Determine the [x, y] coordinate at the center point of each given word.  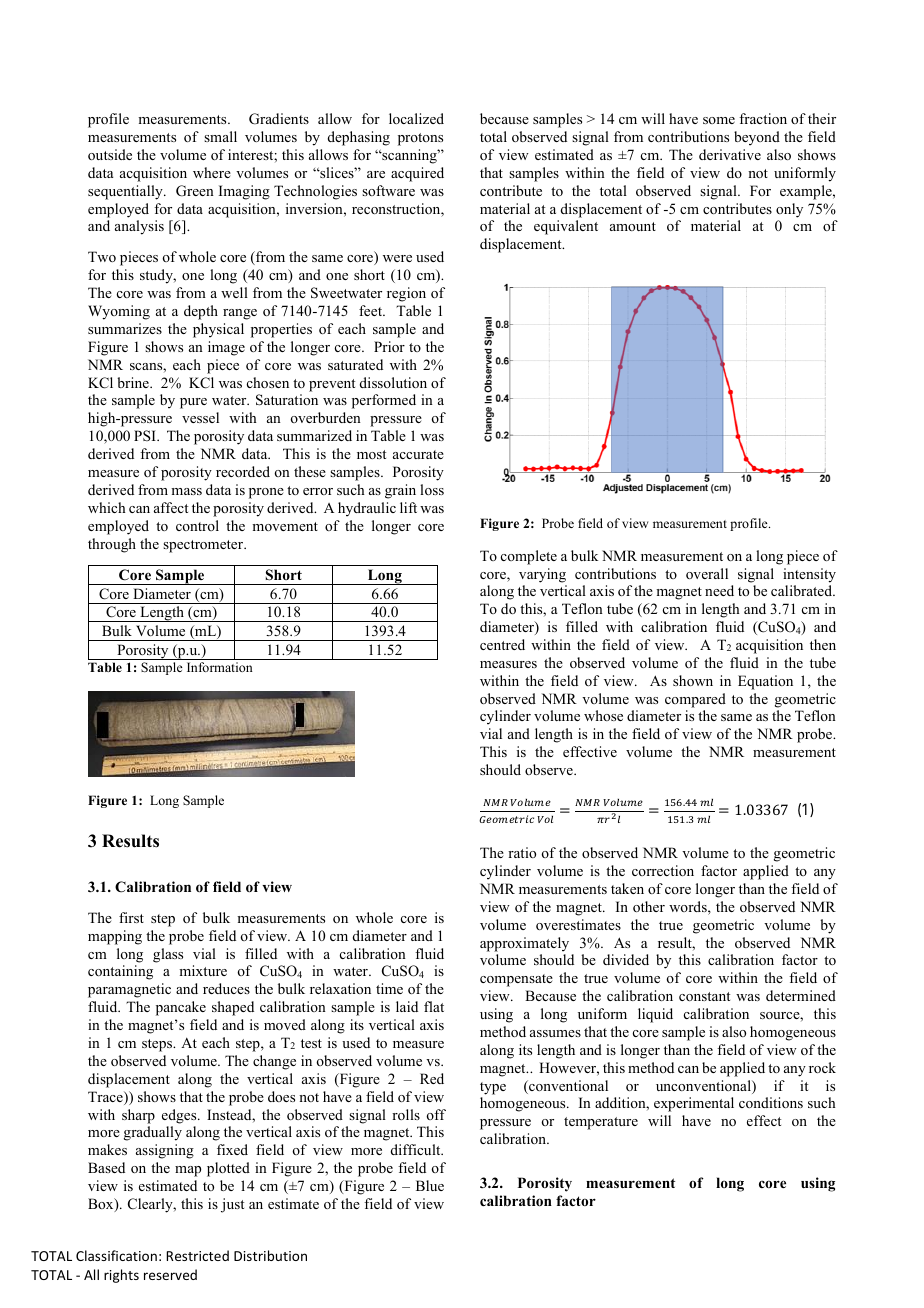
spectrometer [204, 546]
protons [420, 139]
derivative [730, 154]
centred [502, 644]
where [212, 172]
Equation [765, 682]
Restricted [197, 1255]
